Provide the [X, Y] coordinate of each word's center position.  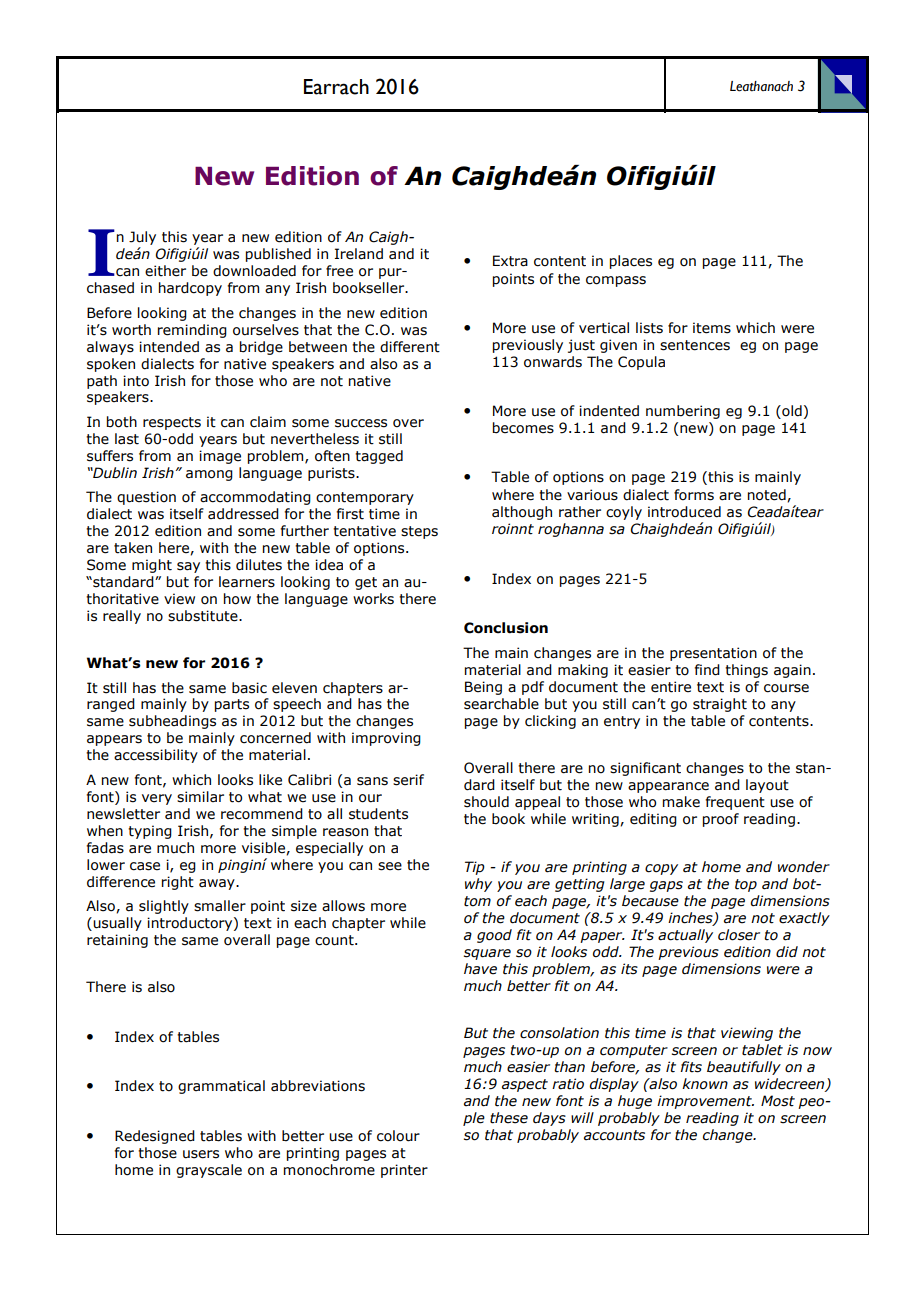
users [201, 1154]
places [631, 262]
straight [720, 705]
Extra [510, 261]
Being [483, 688]
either [165, 271]
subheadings [172, 722]
